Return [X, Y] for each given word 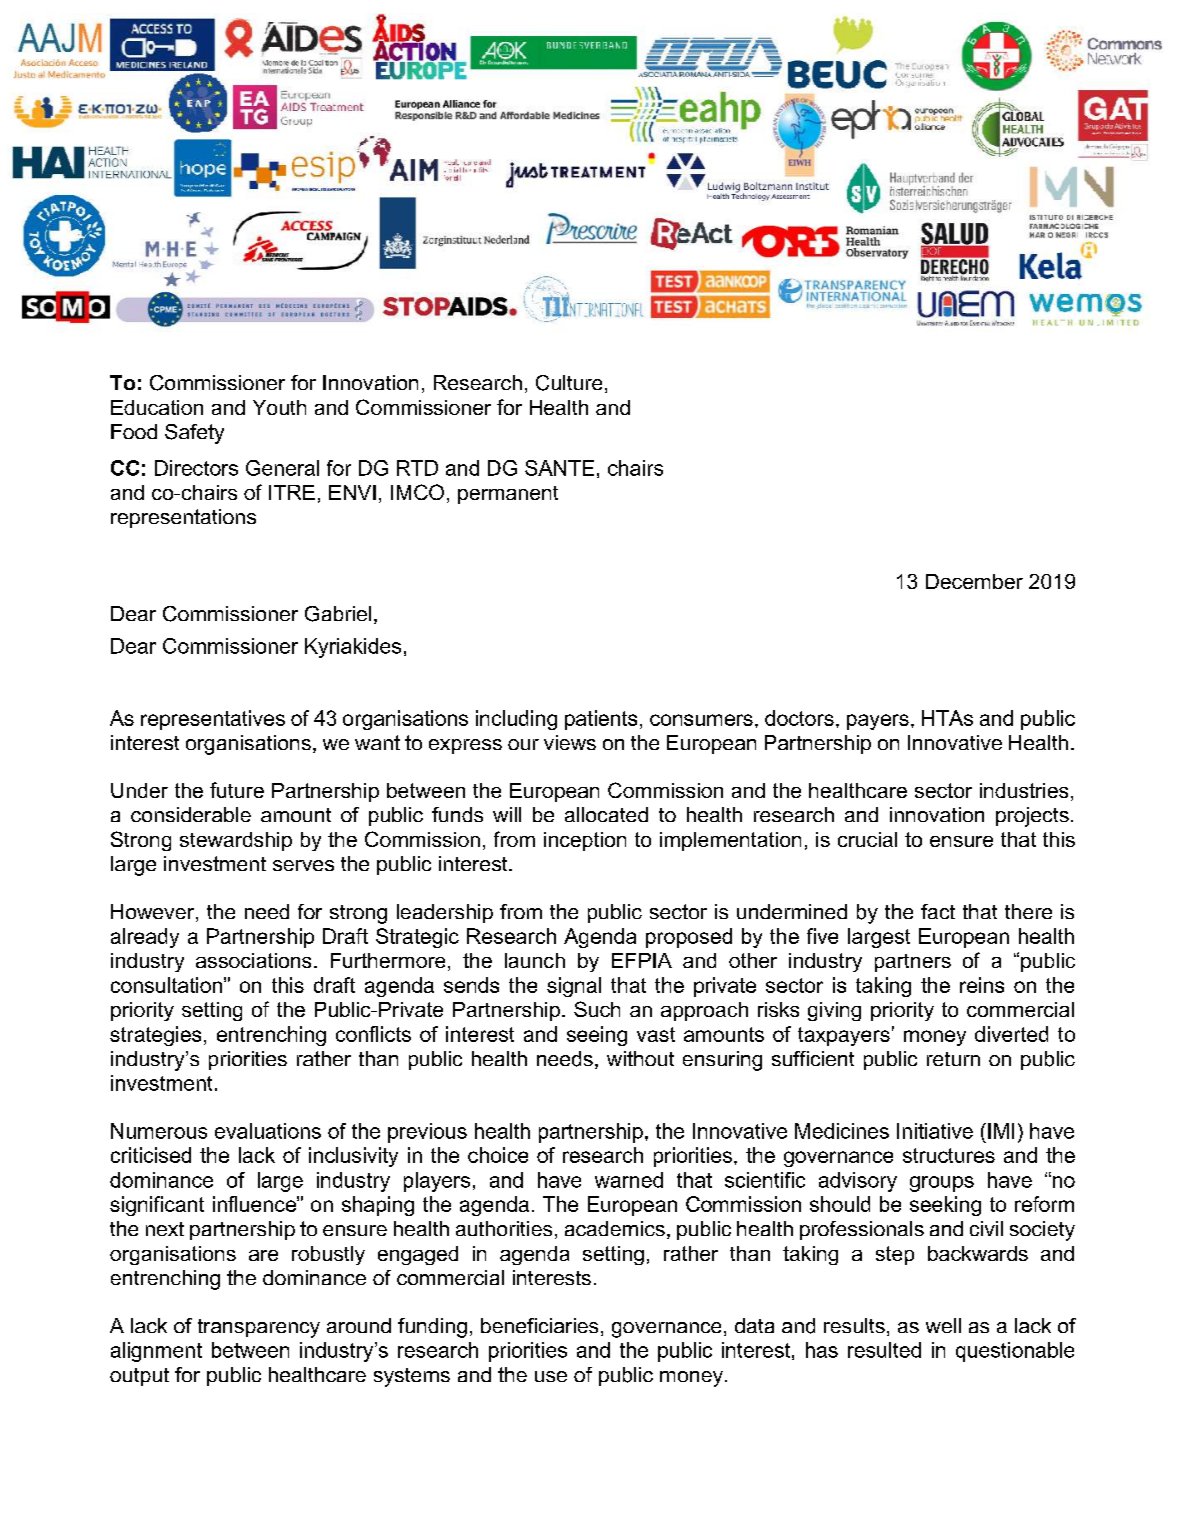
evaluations [268, 1131]
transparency [259, 1328]
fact [938, 911]
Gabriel [338, 614]
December [974, 581]
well [943, 1325]
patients [601, 720]
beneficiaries [539, 1325]
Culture [569, 383]
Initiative [935, 1131]
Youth [279, 407]
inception [585, 841]
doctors [799, 718]
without [640, 1058]
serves [303, 865]
